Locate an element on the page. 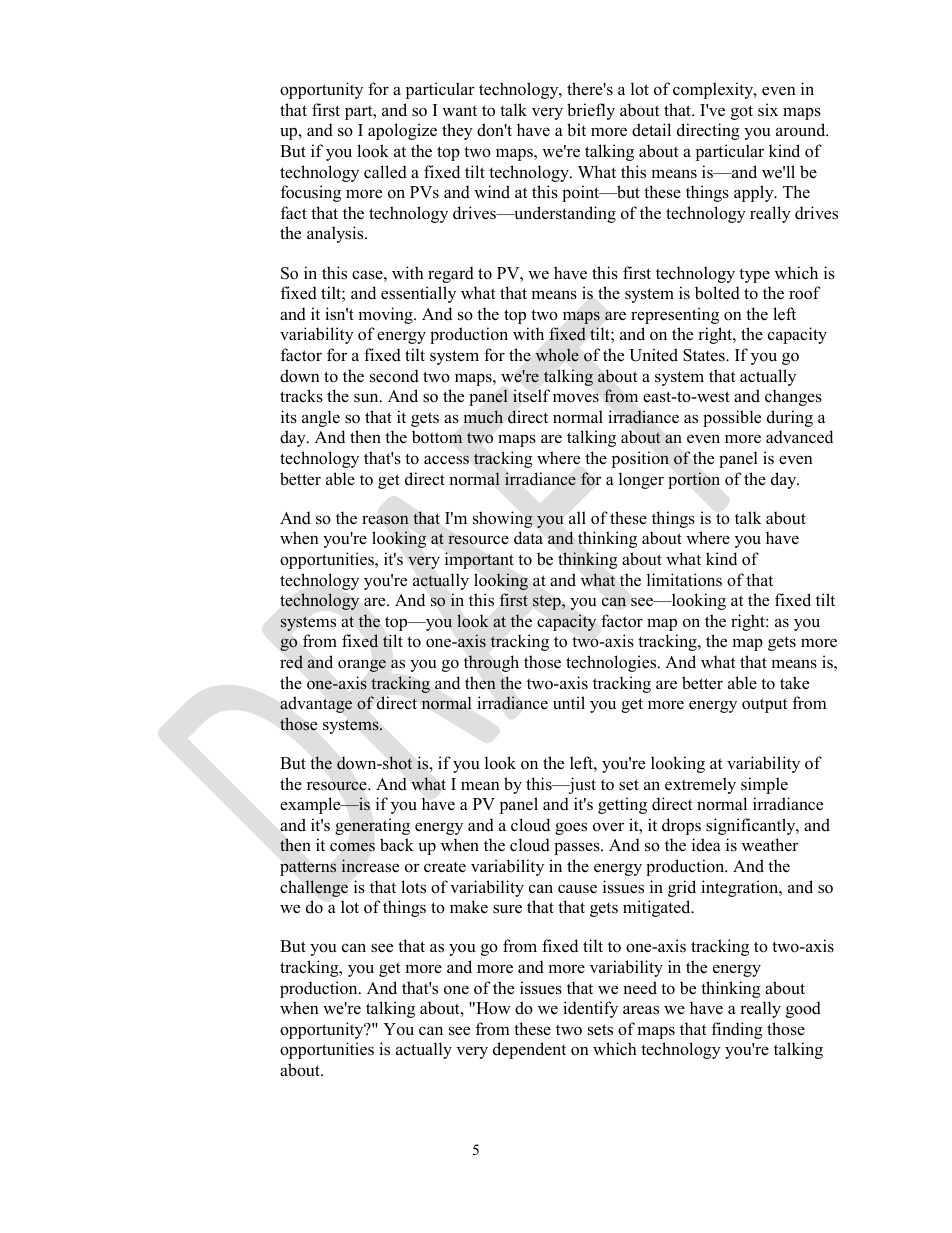  challenge is located at coordinates (314, 888).
